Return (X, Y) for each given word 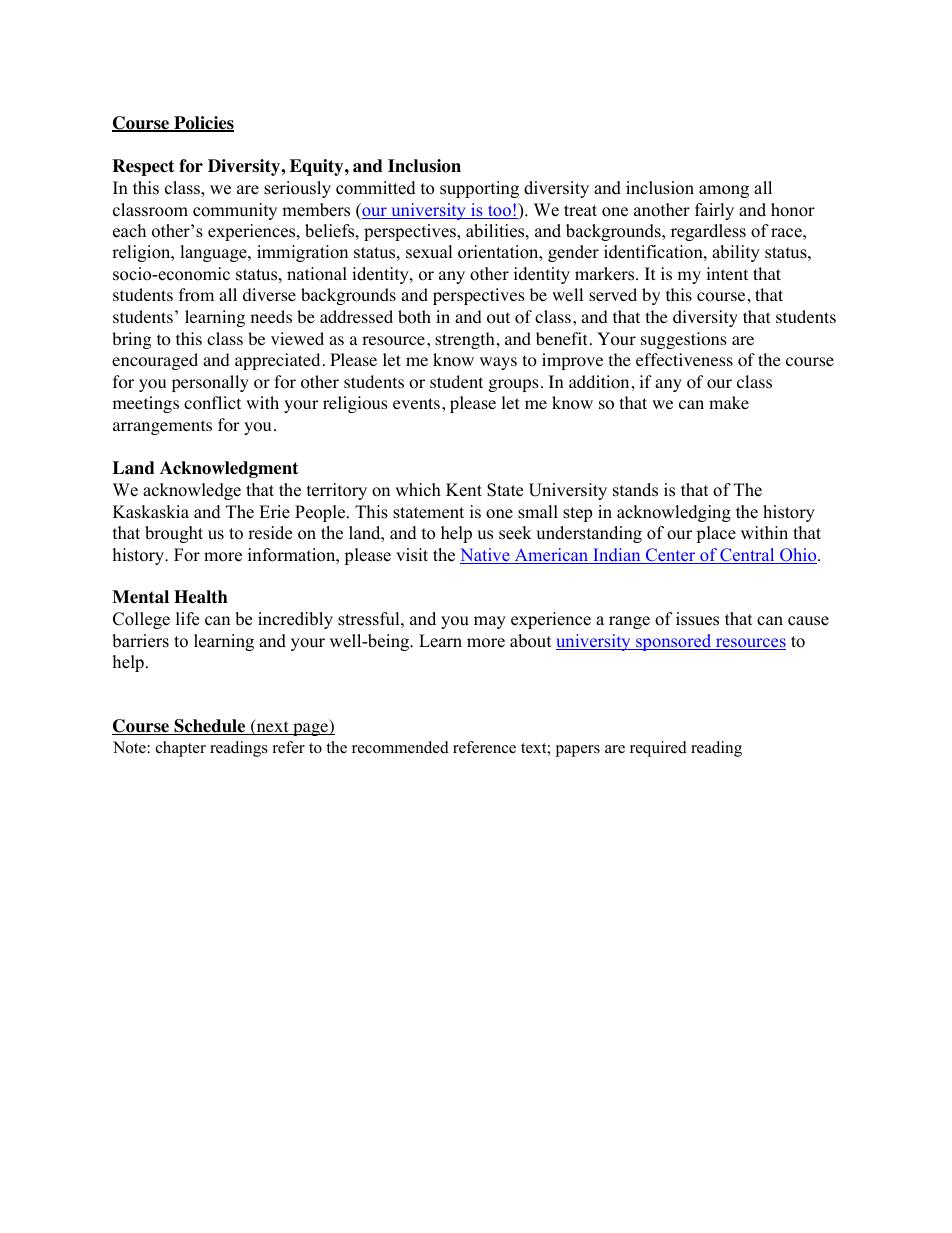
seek (515, 533)
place (716, 534)
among (724, 191)
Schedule (210, 727)
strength (465, 340)
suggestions (684, 340)
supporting (479, 189)
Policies (203, 124)
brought (174, 534)
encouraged (155, 361)
